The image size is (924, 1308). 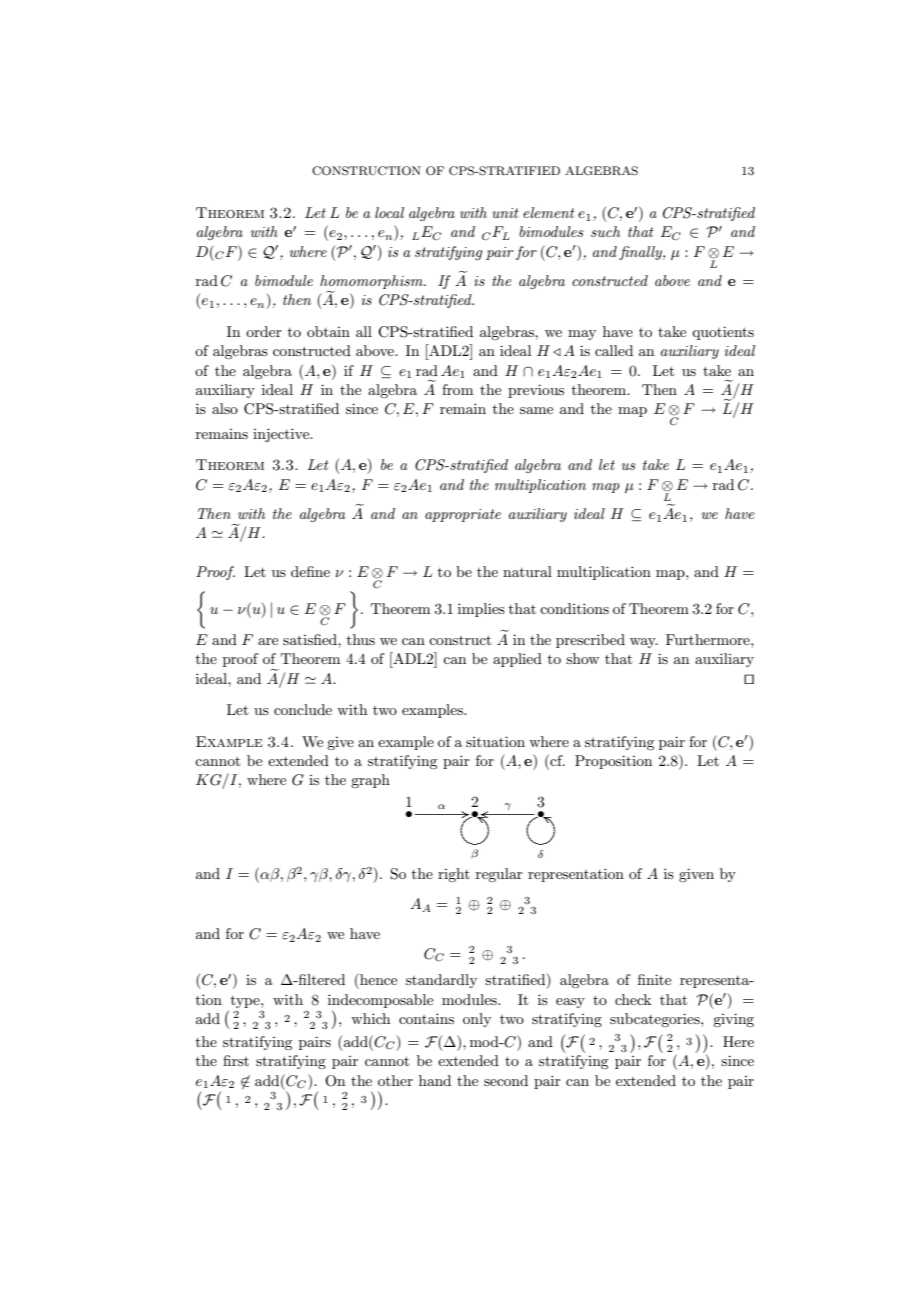 I want to click on show, so click(x=582, y=658).
